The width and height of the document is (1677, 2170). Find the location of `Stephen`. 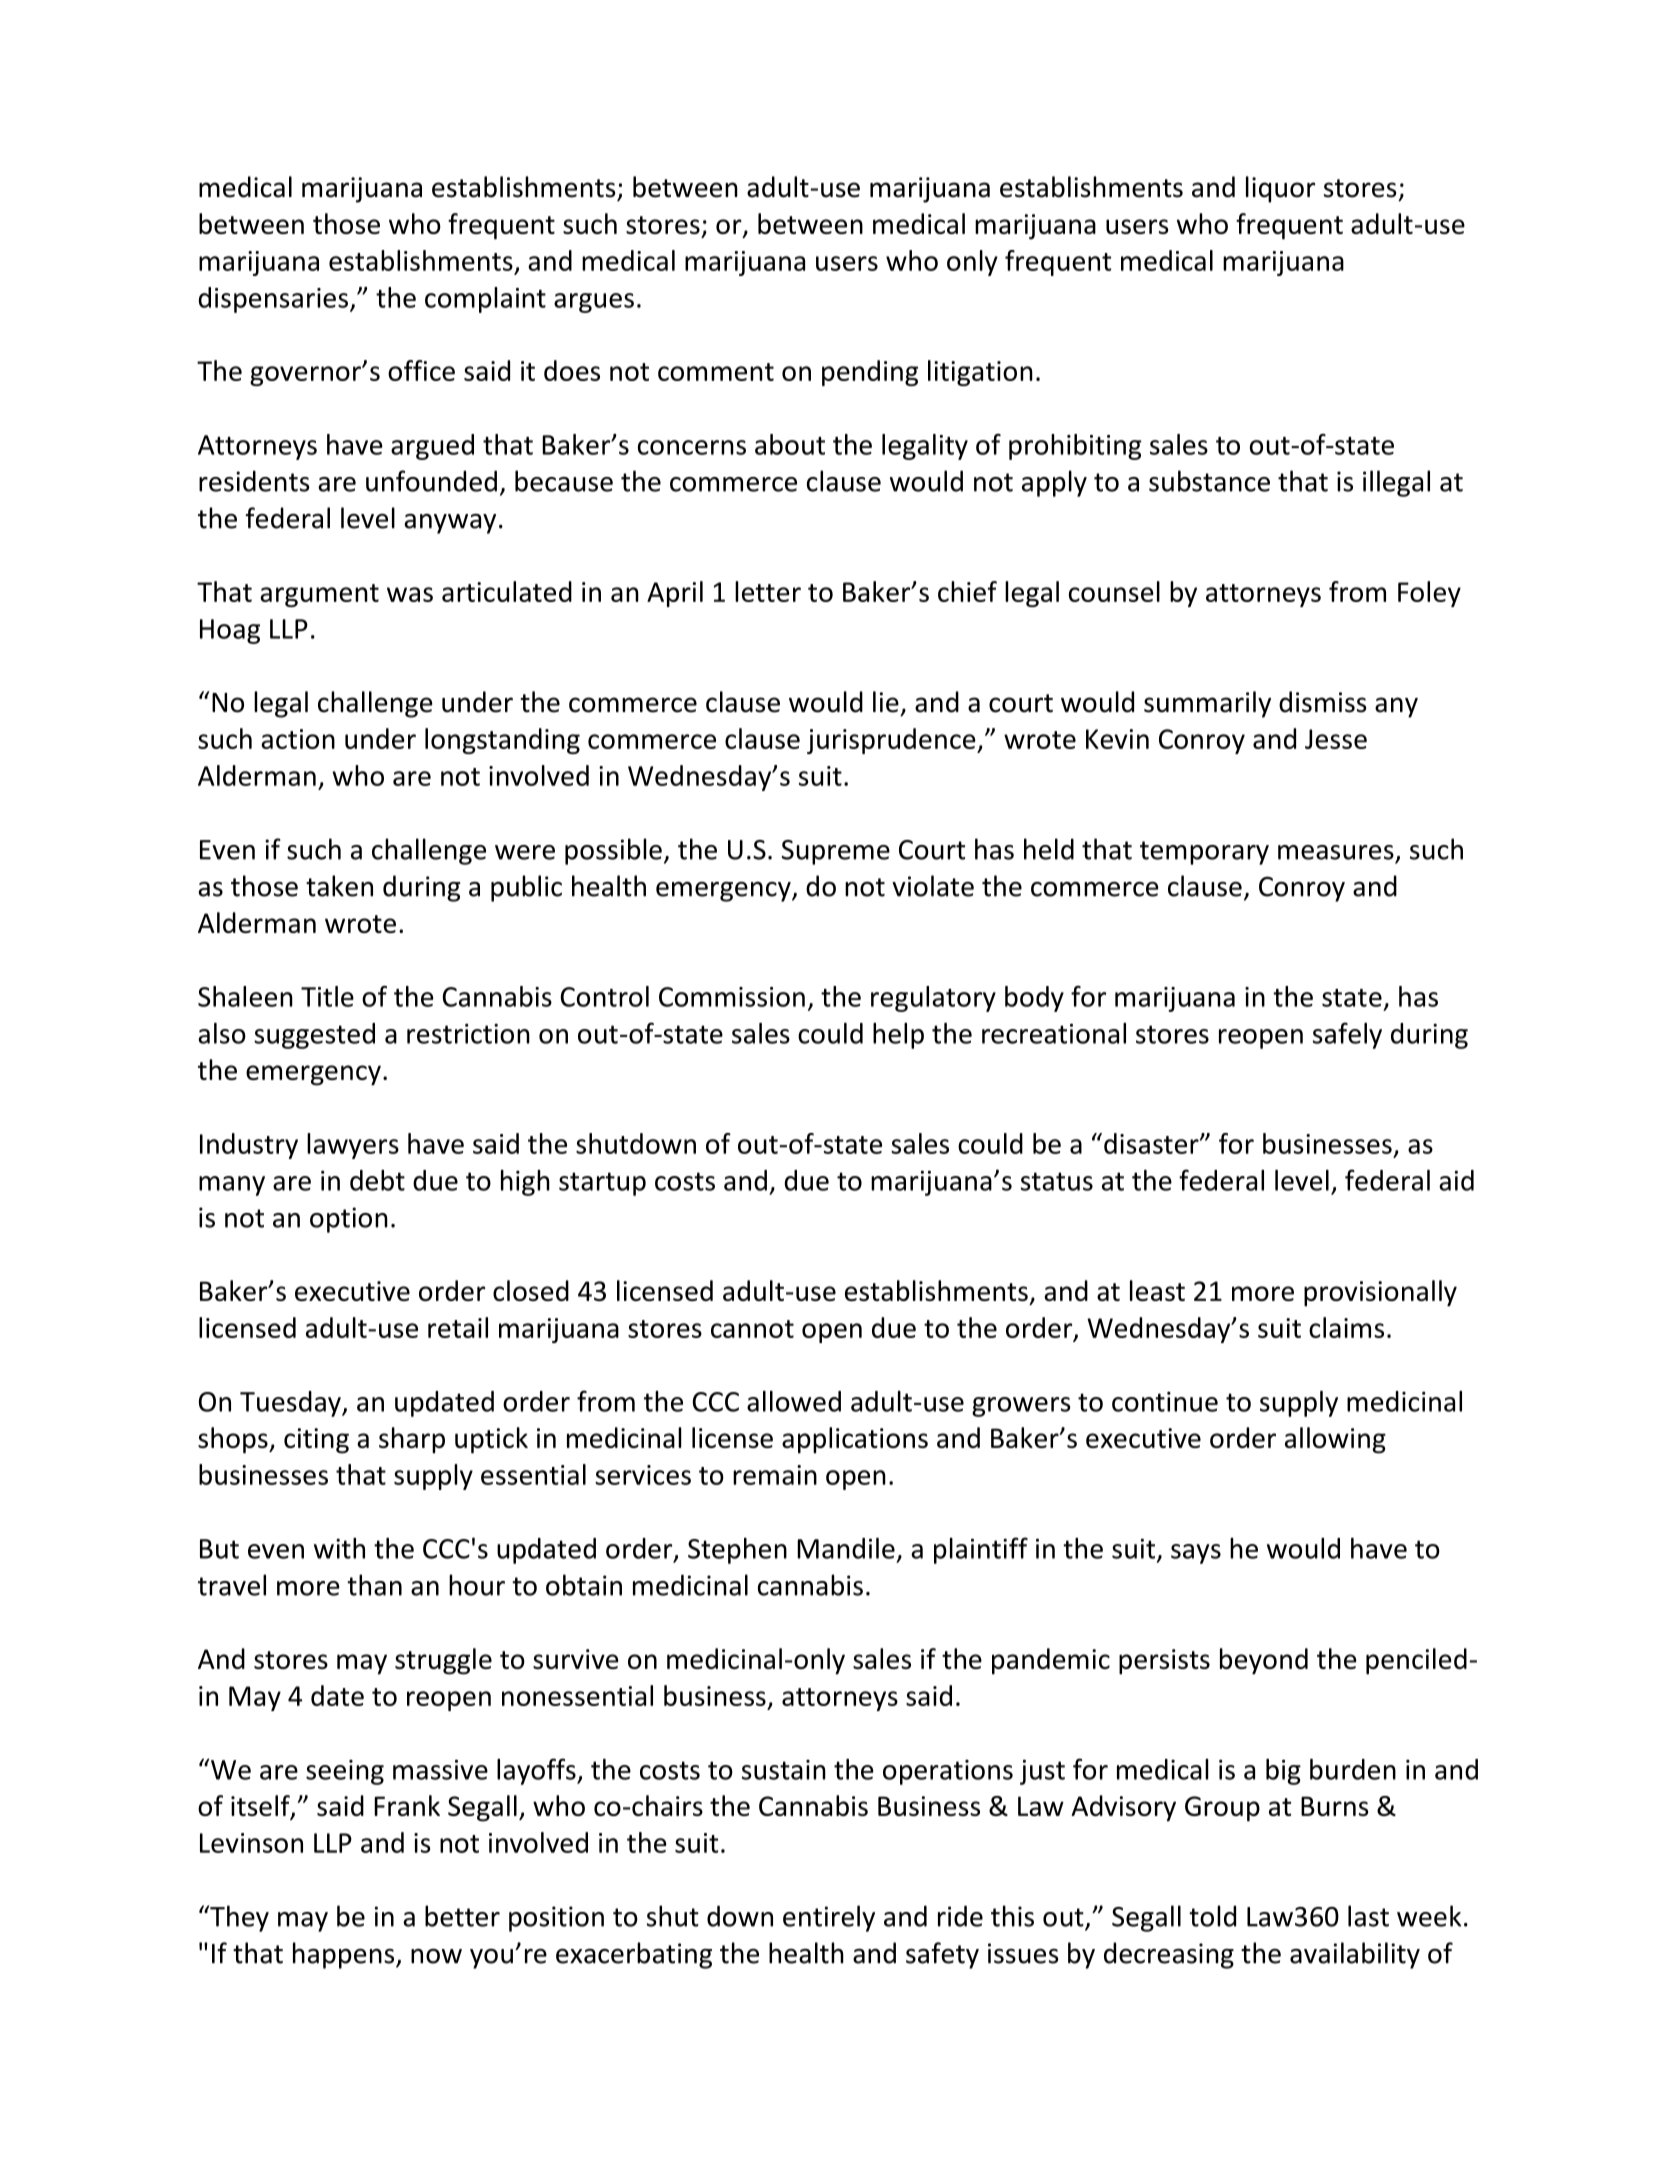

Stephen is located at coordinates (737, 1551).
